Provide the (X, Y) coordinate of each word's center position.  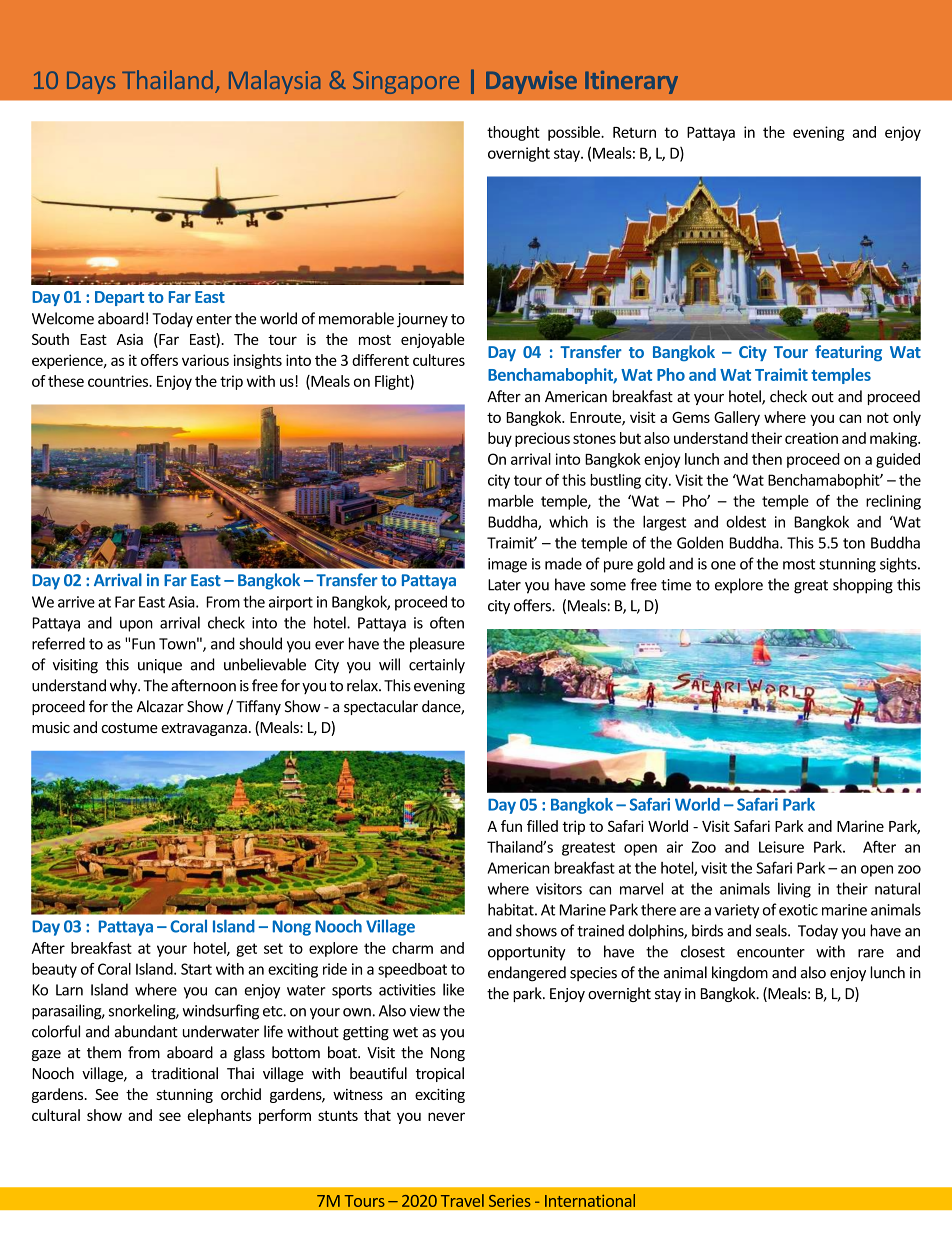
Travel (462, 1200)
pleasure (437, 645)
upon (136, 626)
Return (634, 132)
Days (91, 83)
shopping (863, 586)
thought (513, 133)
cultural (56, 1115)
